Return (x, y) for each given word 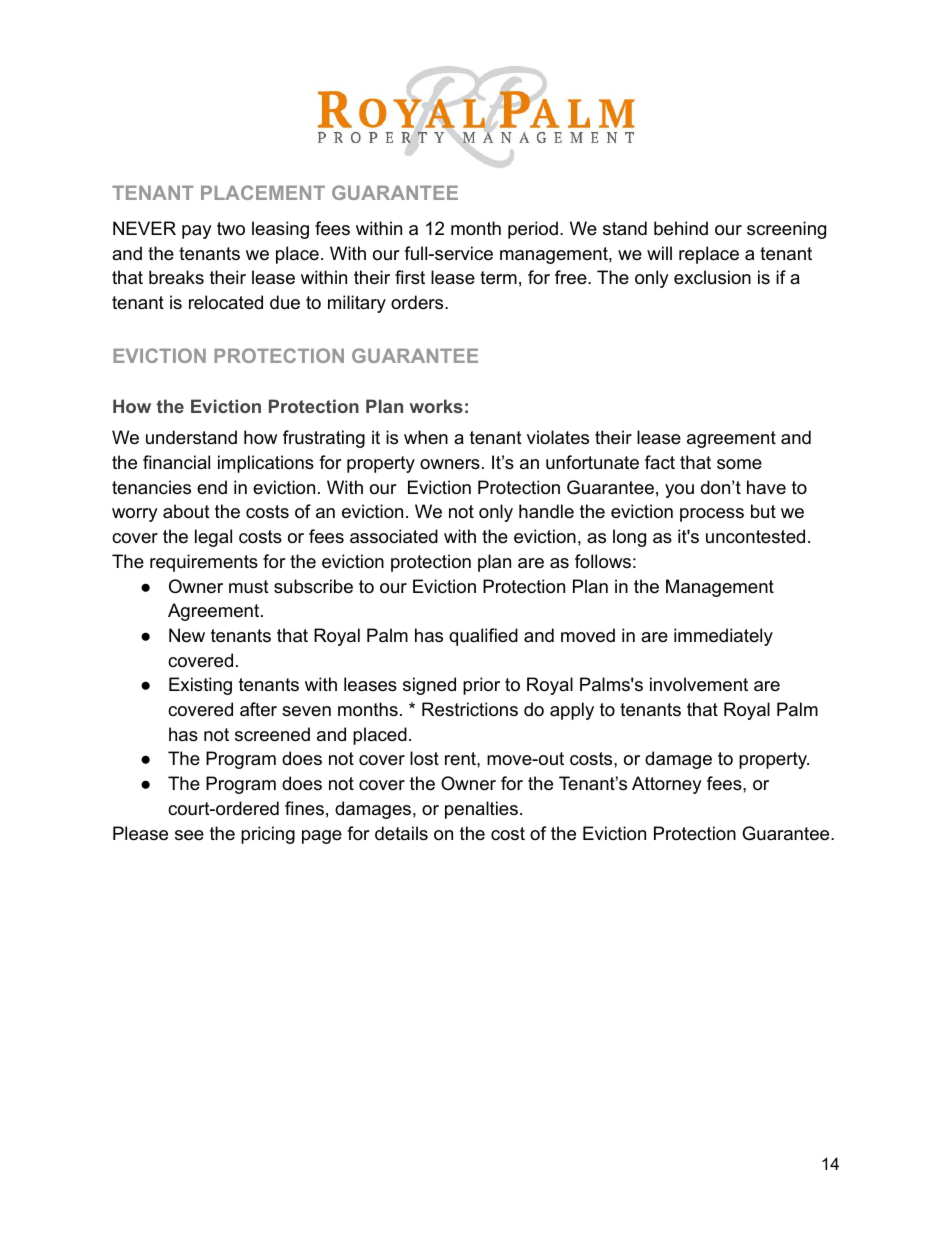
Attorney (667, 785)
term (498, 278)
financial (176, 462)
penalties (481, 810)
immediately (723, 637)
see (189, 835)
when (426, 437)
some (739, 464)
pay (197, 232)
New (187, 635)
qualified (483, 637)
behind (681, 228)
